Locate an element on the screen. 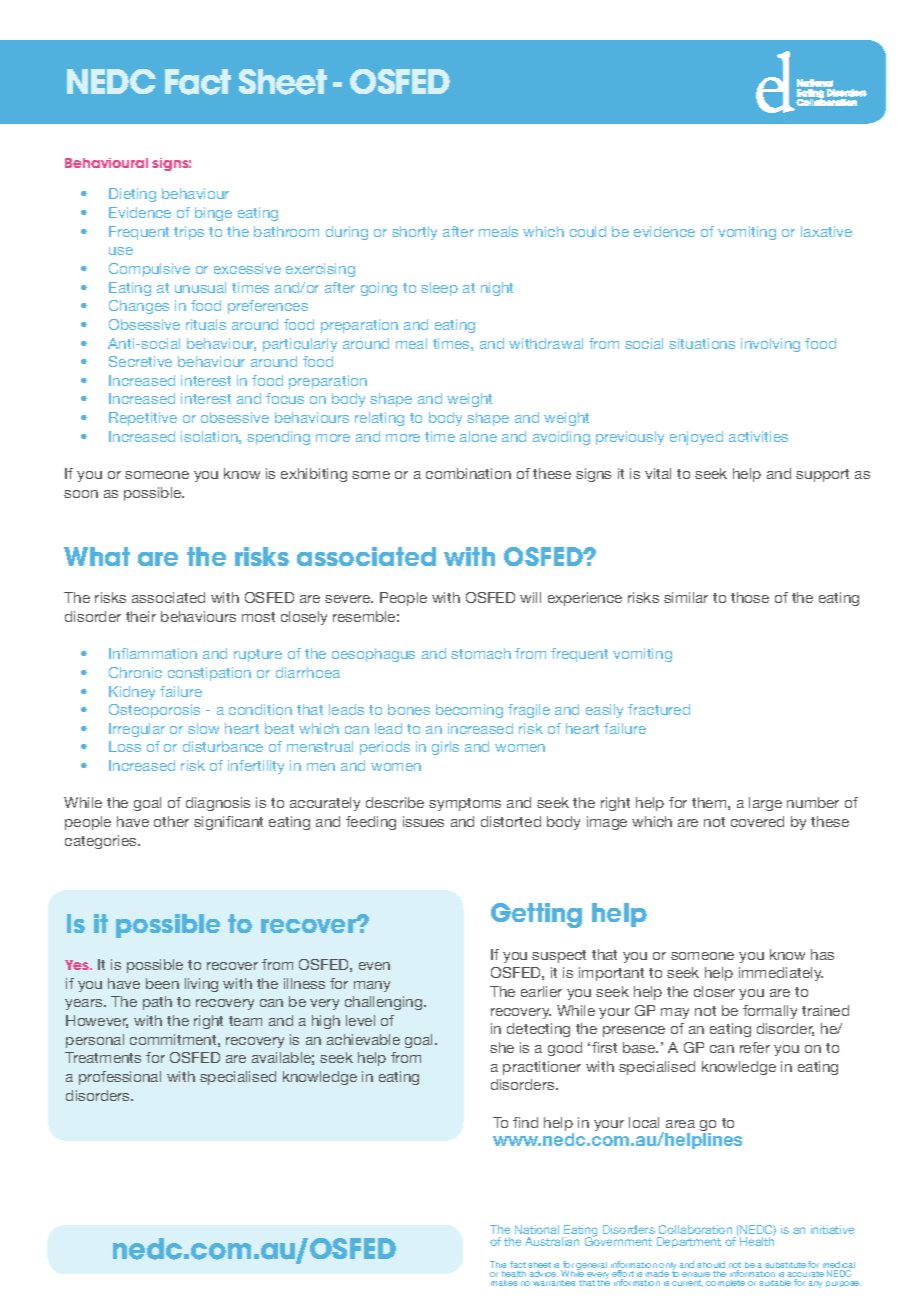 The height and width of the screenshot is (1308, 924). This is located at coordinates (498, 1264).
